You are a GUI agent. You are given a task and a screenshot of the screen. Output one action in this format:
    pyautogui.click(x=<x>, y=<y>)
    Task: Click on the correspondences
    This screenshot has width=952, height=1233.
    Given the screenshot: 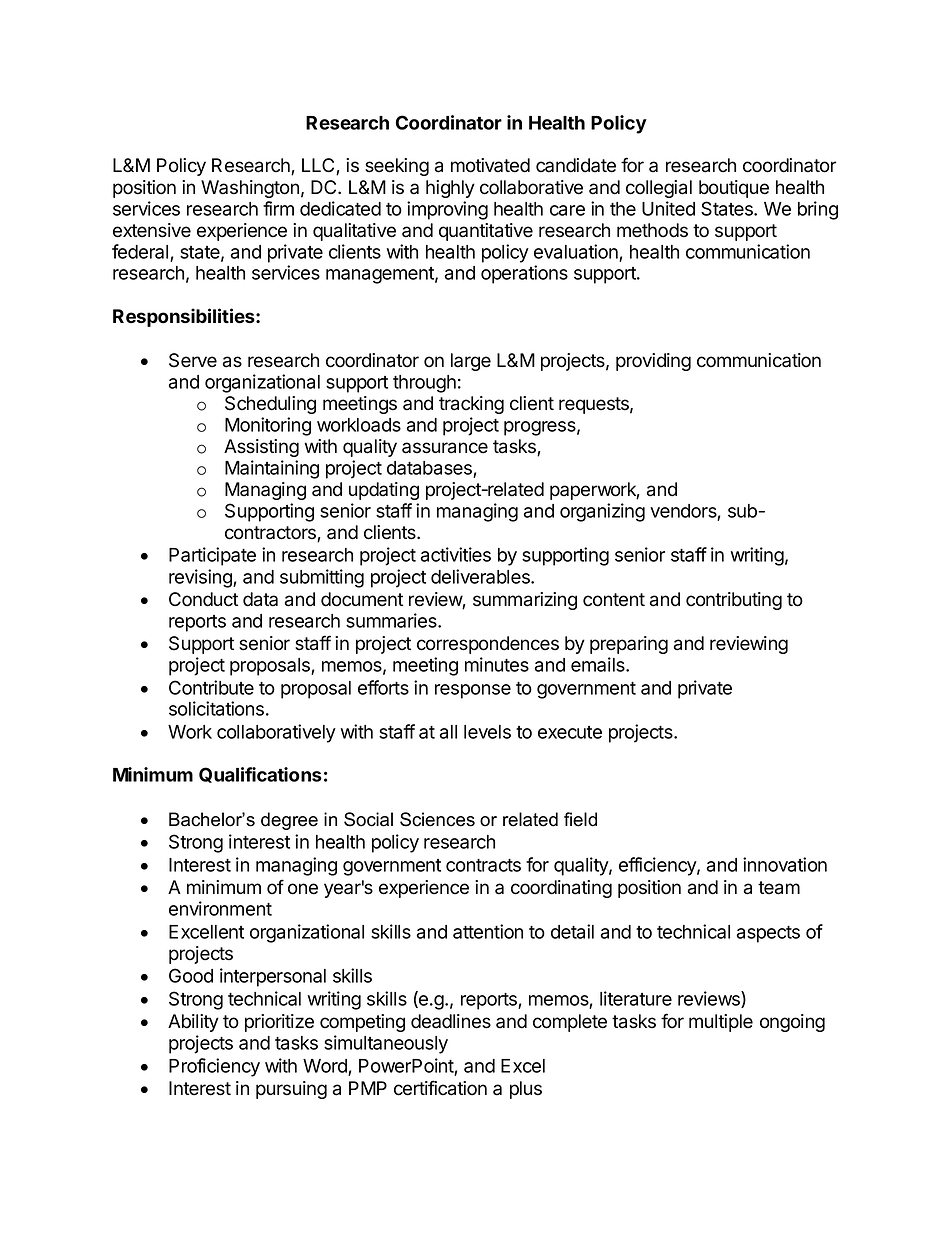 What is the action you would take?
    pyautogui.click(x=488, y=645)
